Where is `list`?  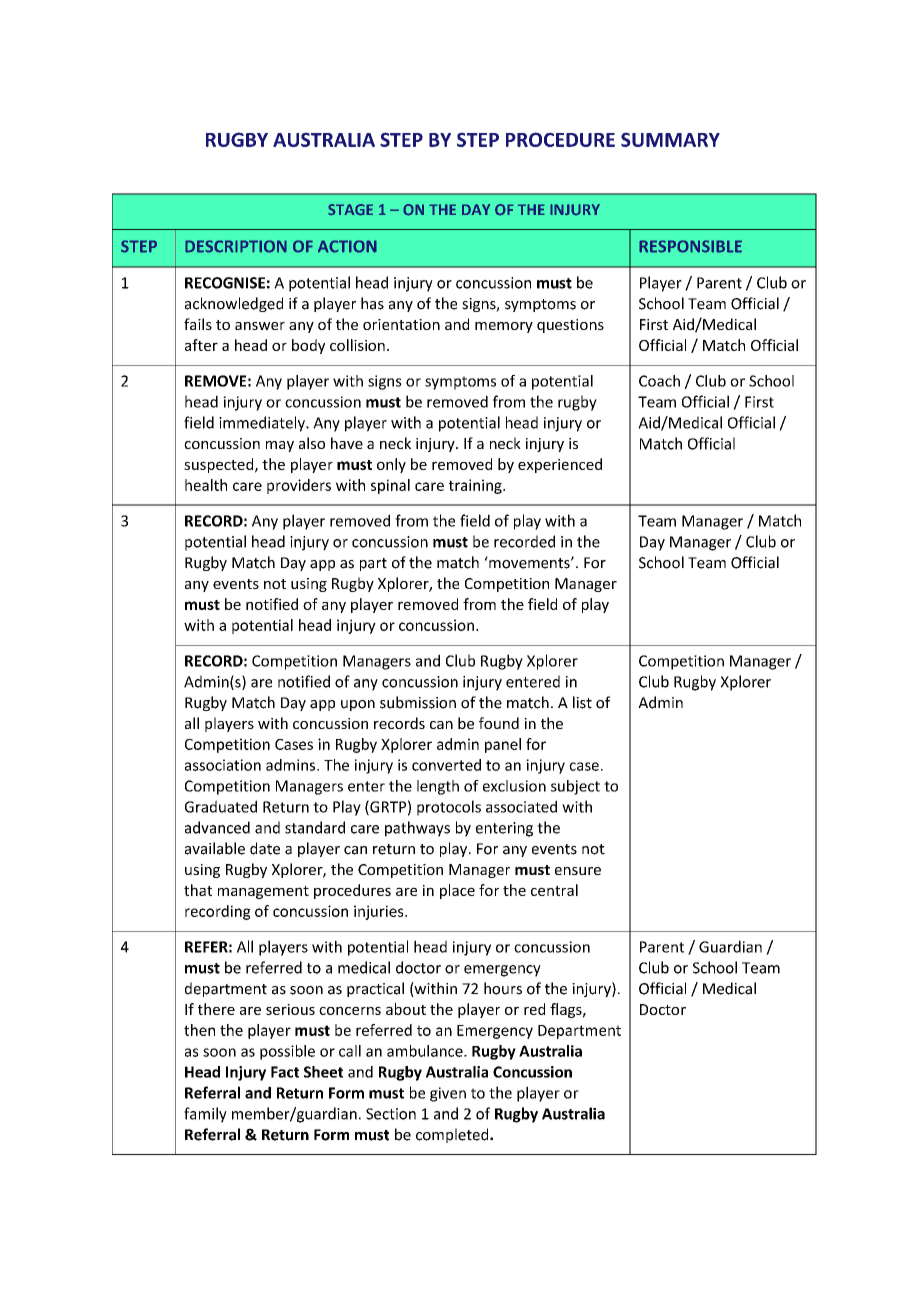 list is located at coordinates (582, 702).
